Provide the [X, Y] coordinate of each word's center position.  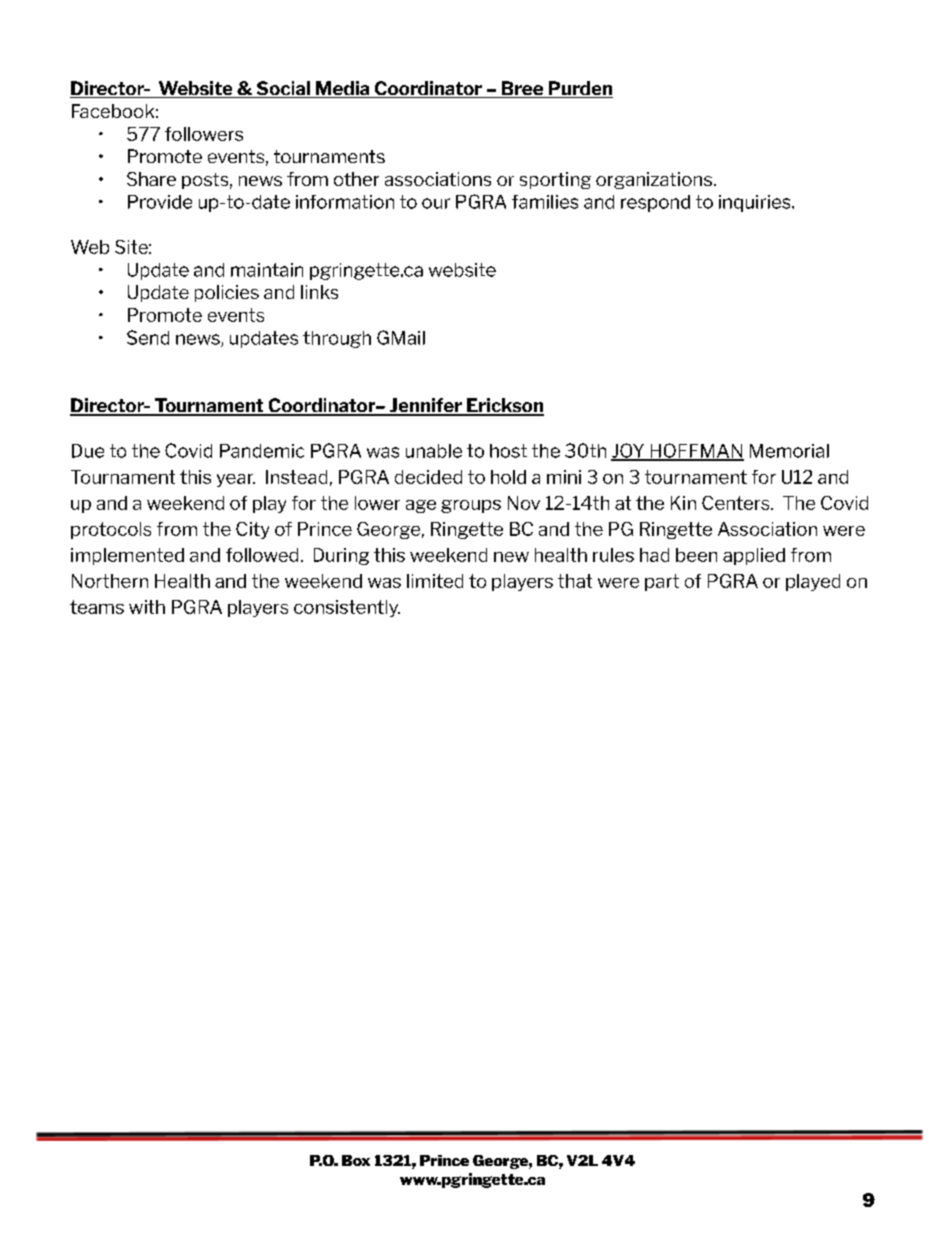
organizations [654, 180]
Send [148, 337]
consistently [347, 608]
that [575, 581]
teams [97, 607]
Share [151, 179]
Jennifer [426, 406]
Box [356, 1160]
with [147, 607]
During [341, 556]
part [662, 582]
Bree [522, 89]
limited [435, 581]
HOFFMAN [696, 451]
